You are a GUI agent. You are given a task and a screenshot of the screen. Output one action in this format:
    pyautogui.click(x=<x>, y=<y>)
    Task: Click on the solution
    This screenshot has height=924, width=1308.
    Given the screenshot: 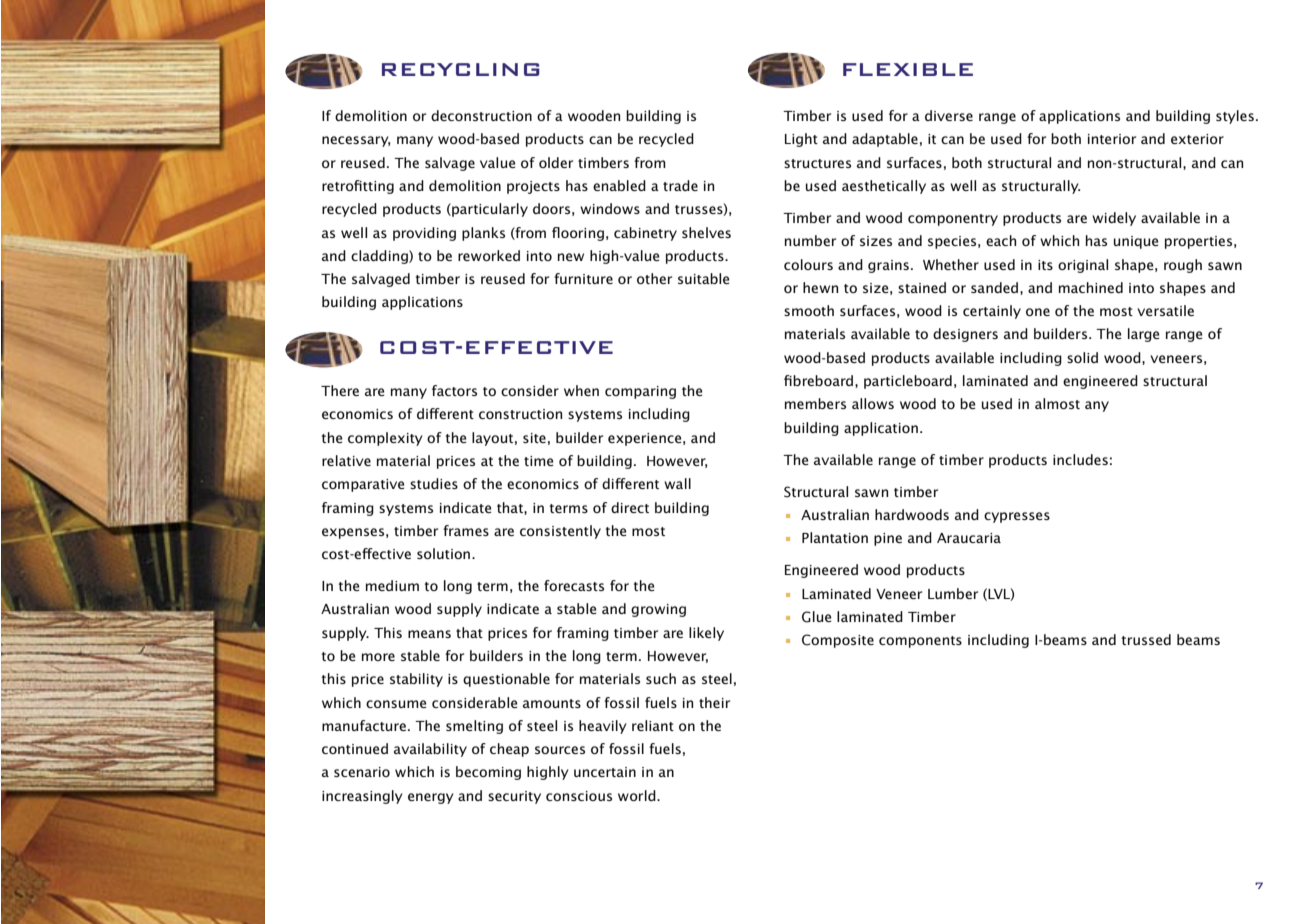 What is the action you would take?
    pyautogui.click(x=445, y=553)
